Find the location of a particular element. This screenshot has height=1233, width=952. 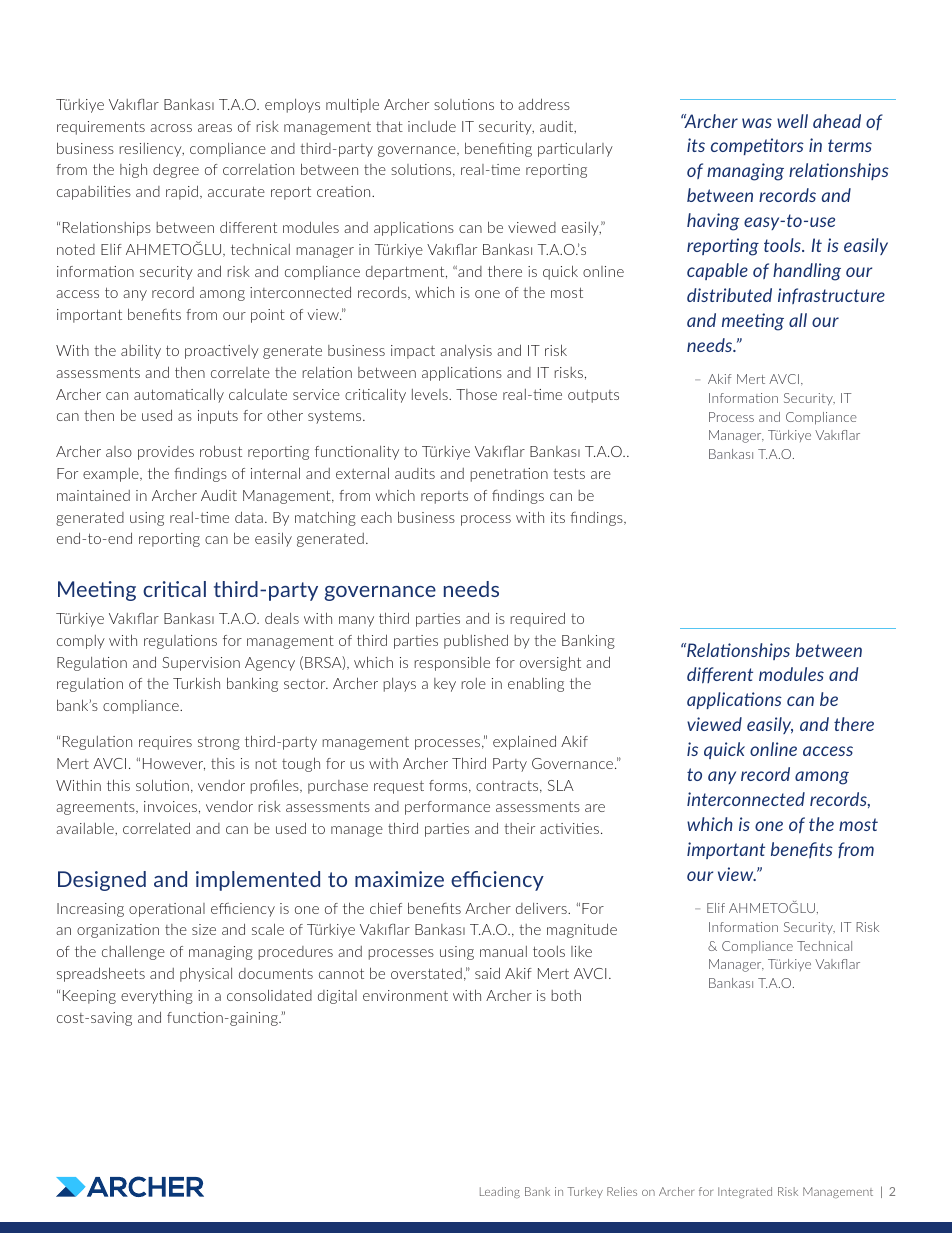

across is located at coordinates (171, 128).
